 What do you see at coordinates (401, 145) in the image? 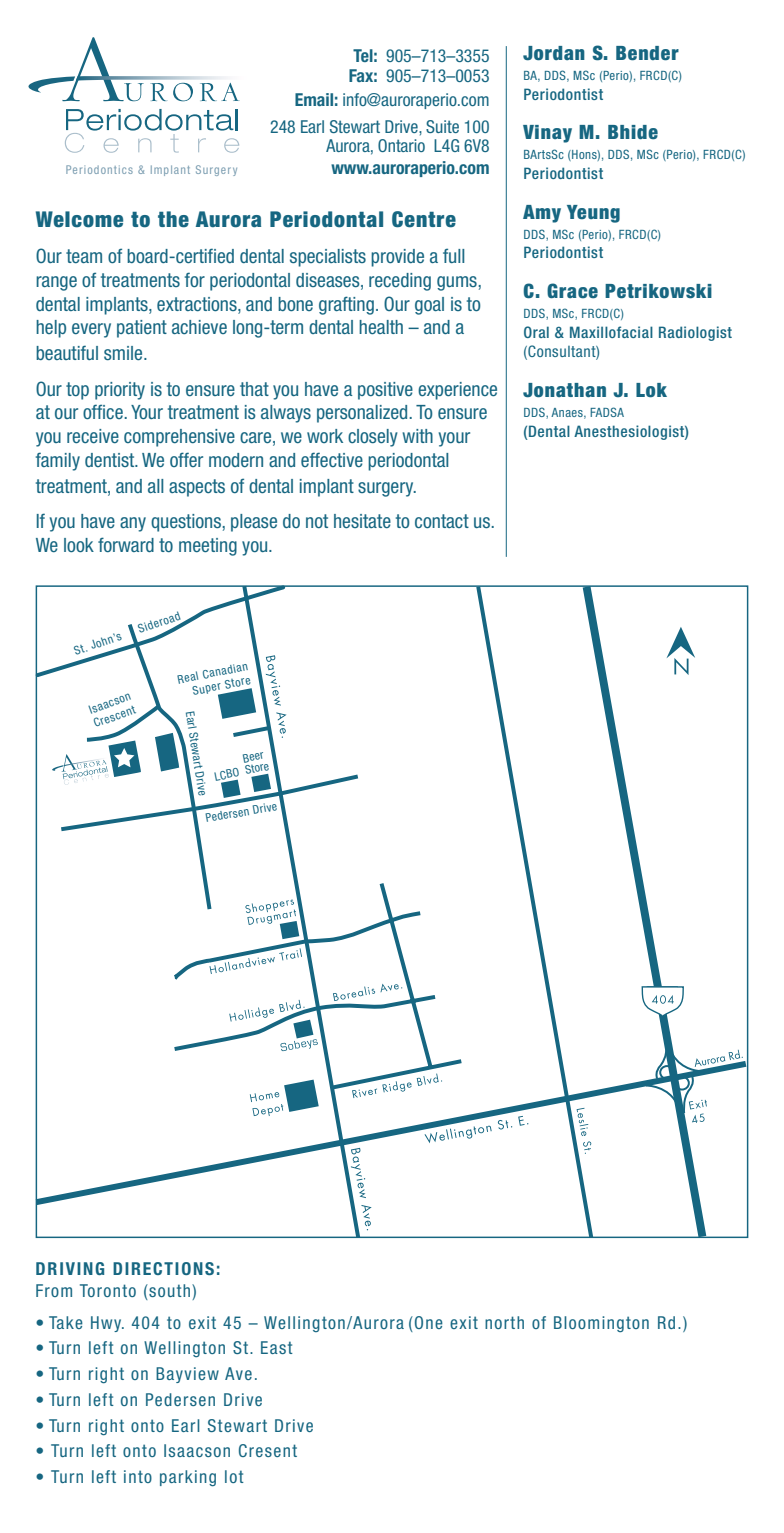
I see `Ontario` at bounding box center [401, 145].
